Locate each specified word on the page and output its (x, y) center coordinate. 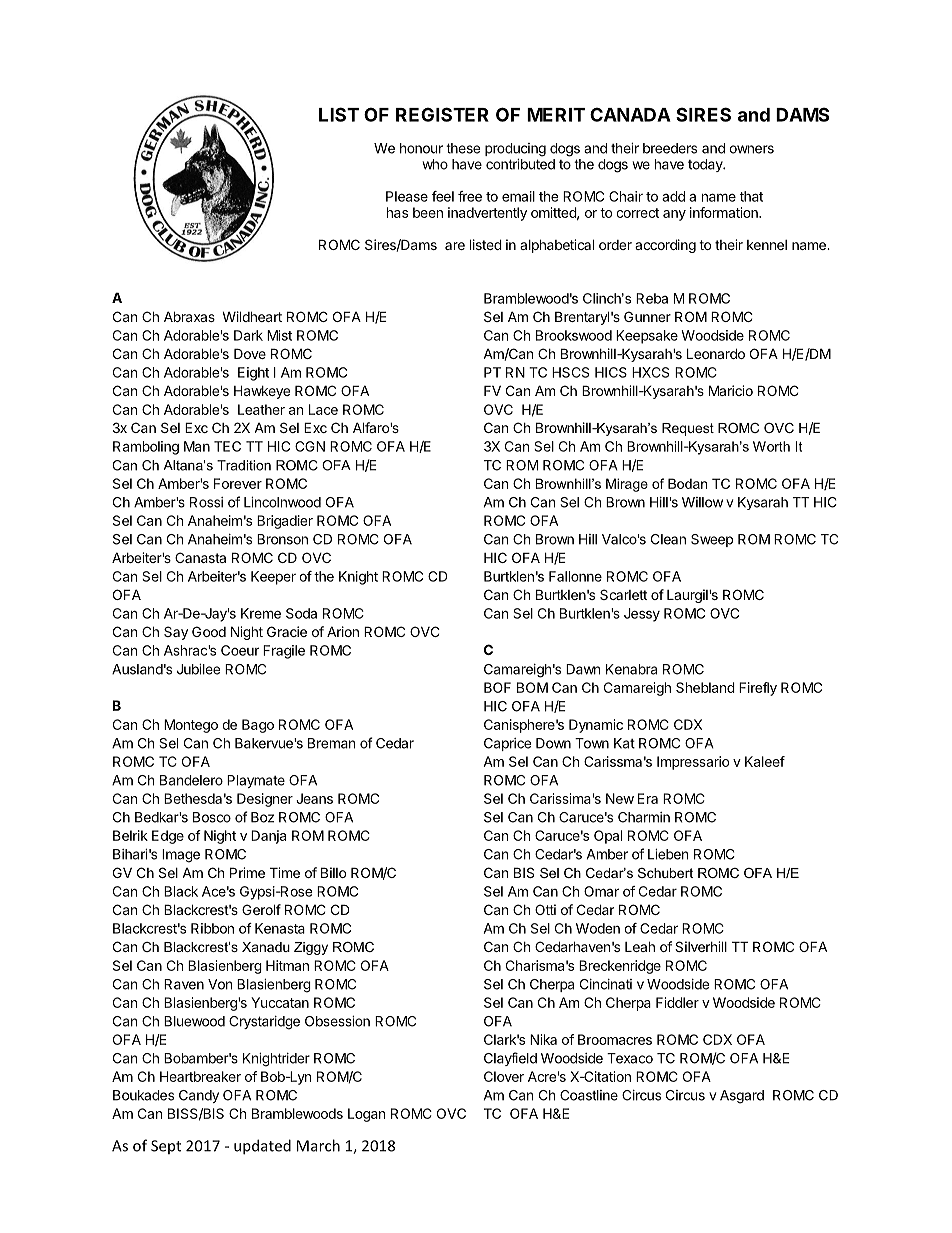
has (397, 212)
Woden (598, 928)
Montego (191, 726)
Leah (640, 946)
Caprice (507, 744)
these (463, 148)
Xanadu (266, 947)
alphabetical (557, 246)
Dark (248, 335)
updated (262, 1147)
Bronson (282, 539)
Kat (624, 743)
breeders (670, 148)
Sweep (712, 540)
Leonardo (716, 353)
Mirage (627, 485)
